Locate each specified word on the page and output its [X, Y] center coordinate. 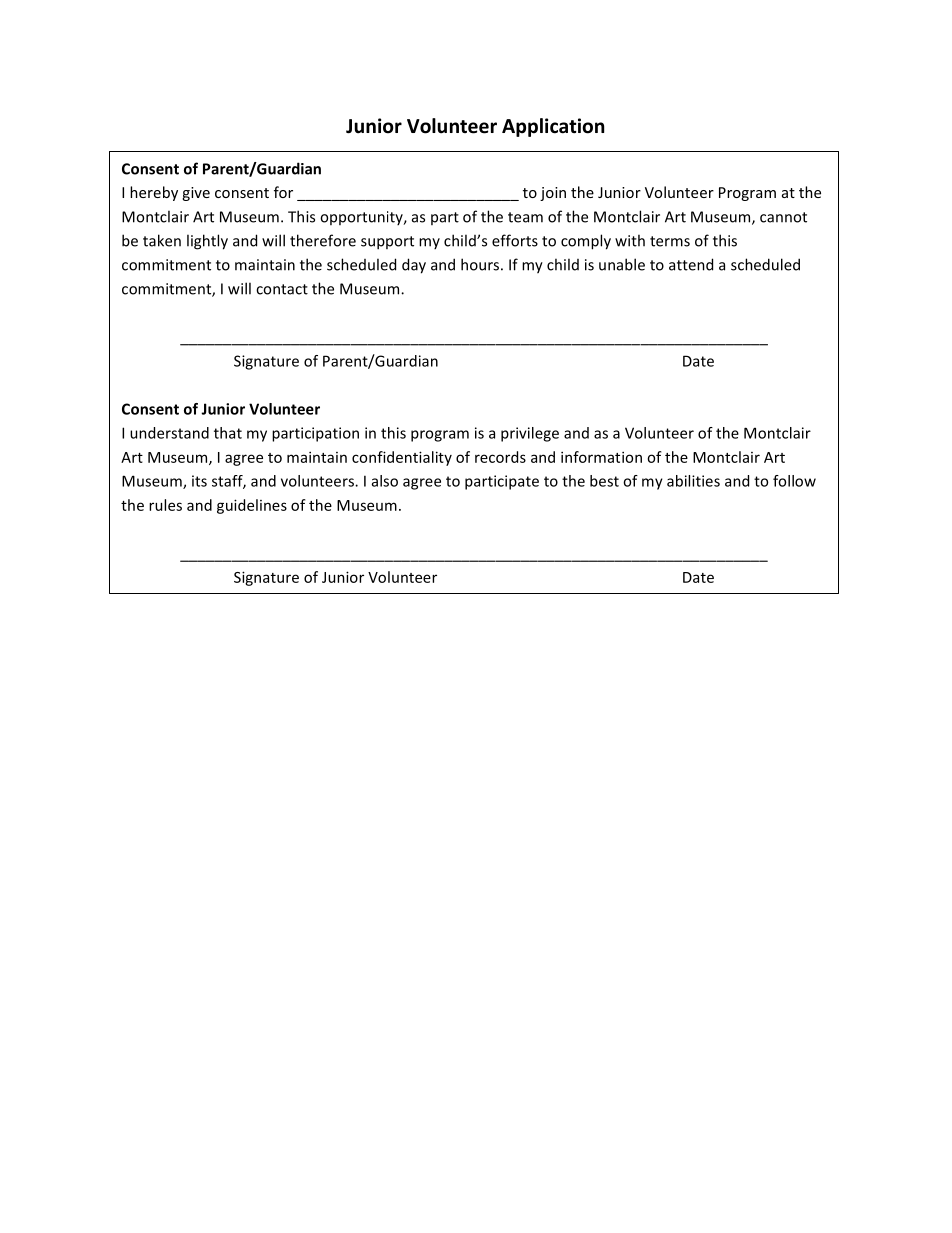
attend [691, 264]
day [414, 266]
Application [553, 127]
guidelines [252, 506]
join [553, 194]
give [196, 194]
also [385, 481]
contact [282, 289]
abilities [693, 481]
